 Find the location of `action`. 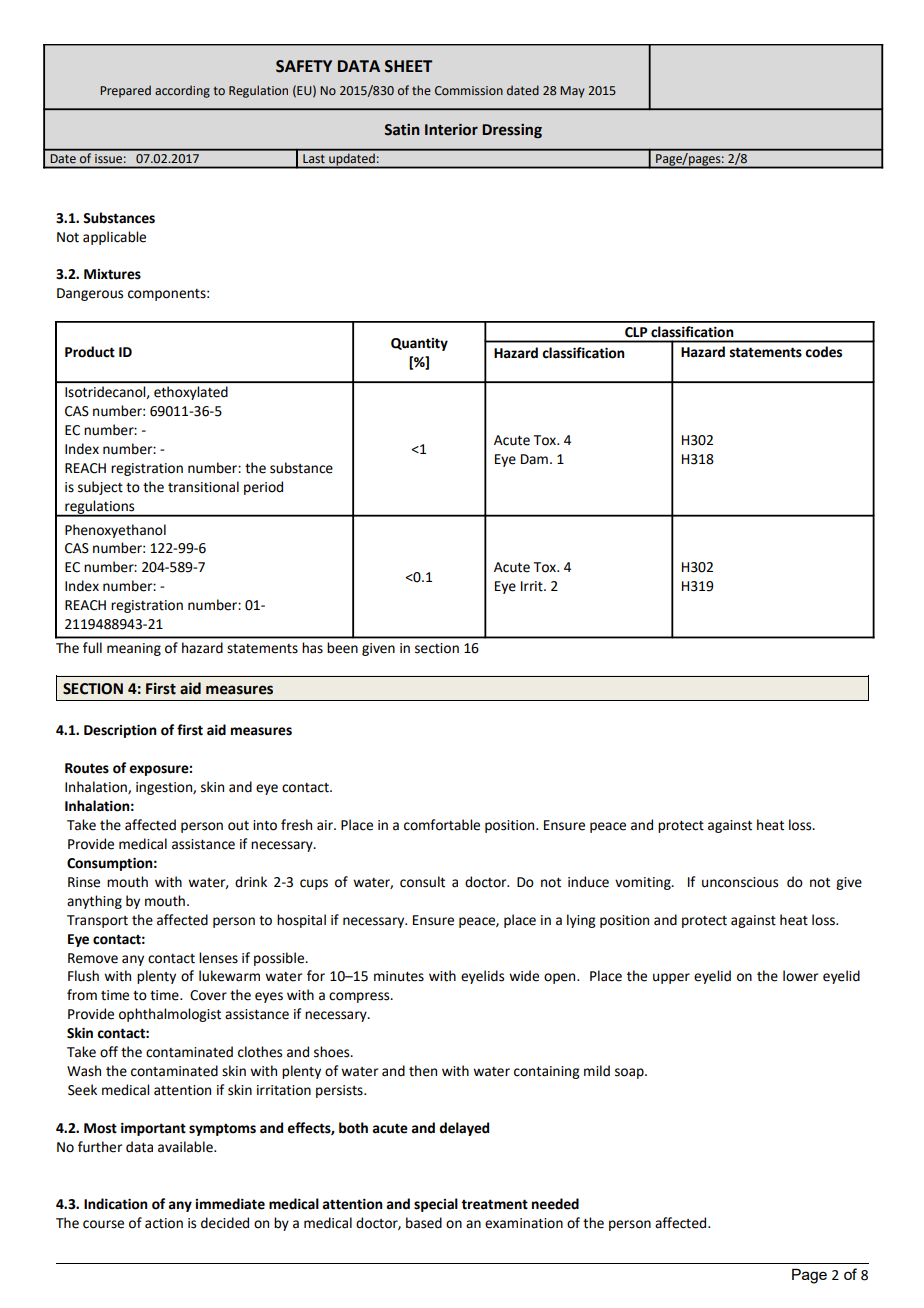

action is located at coordinates (164, 1223).
